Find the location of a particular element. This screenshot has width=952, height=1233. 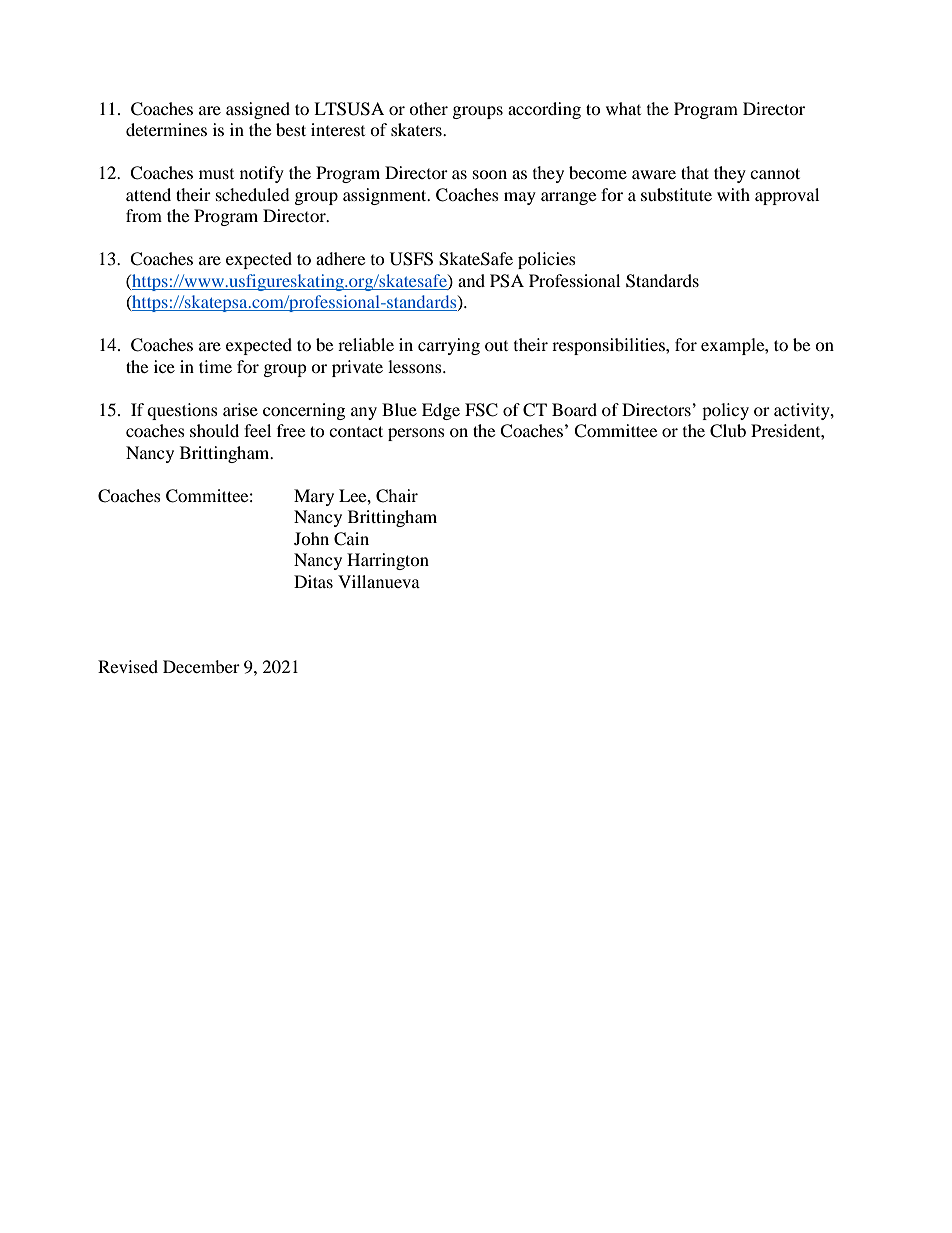

Harrington is located at coordinates (388, 561).
